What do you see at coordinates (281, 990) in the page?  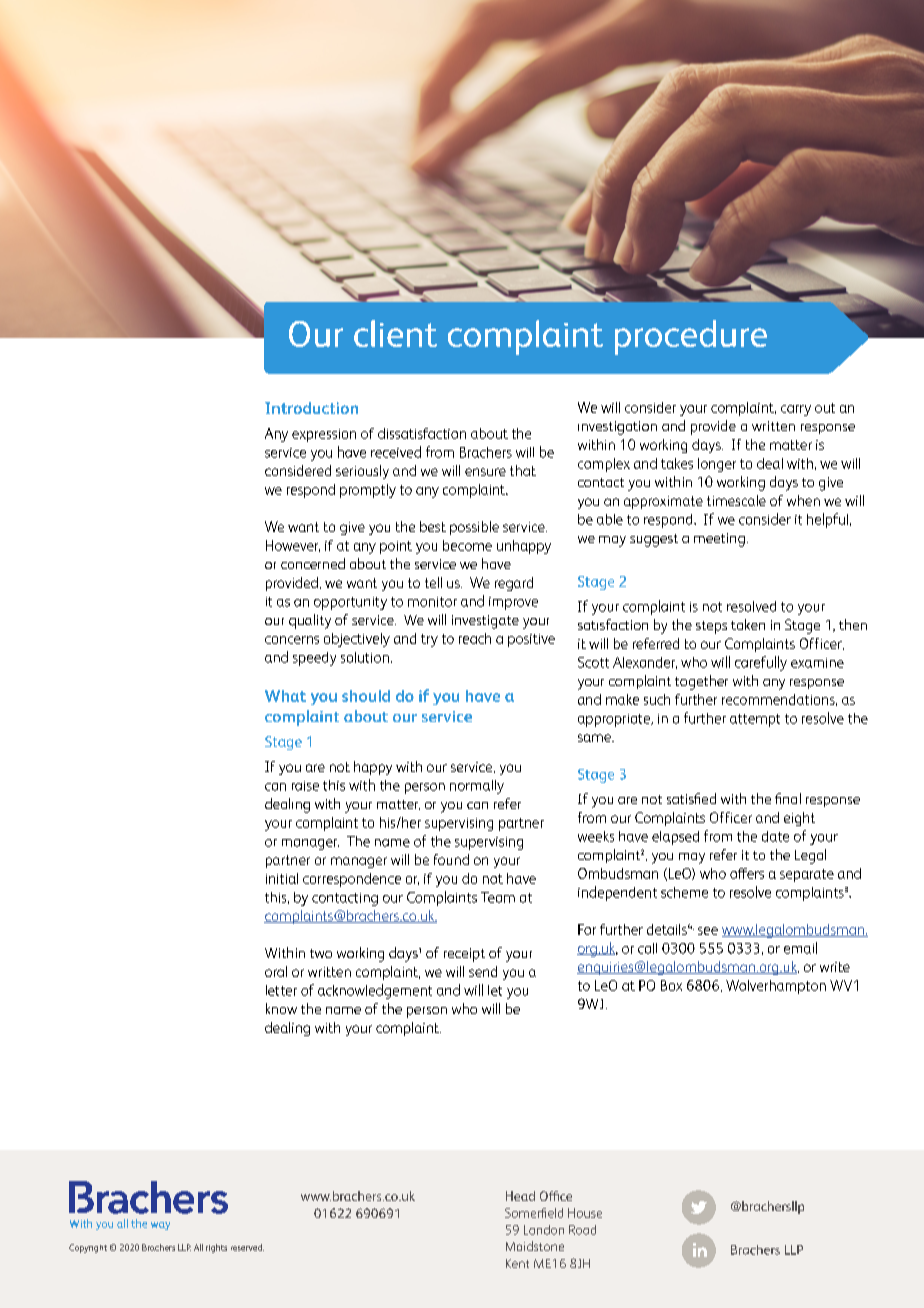 I see `letter` at bounding box center [281, 990].
